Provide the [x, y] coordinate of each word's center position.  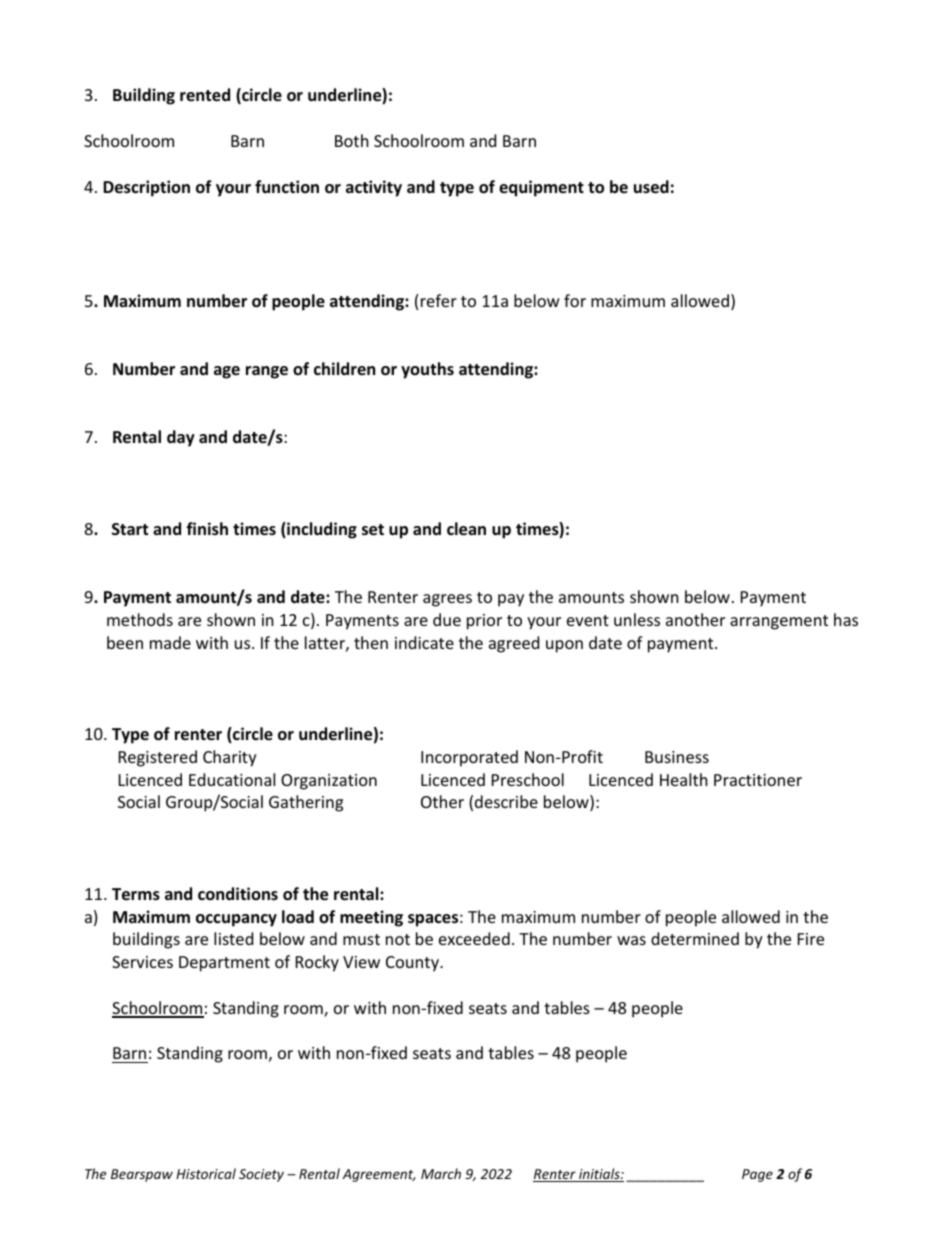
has [846, 619]
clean [466, 529]
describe [506, 801]
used [651, 187]
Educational [232, 779]
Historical [206, 1173]
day [181, 438]
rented [205, 95]
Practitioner [758, 780]
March [441, 1173]
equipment [541, 188]
